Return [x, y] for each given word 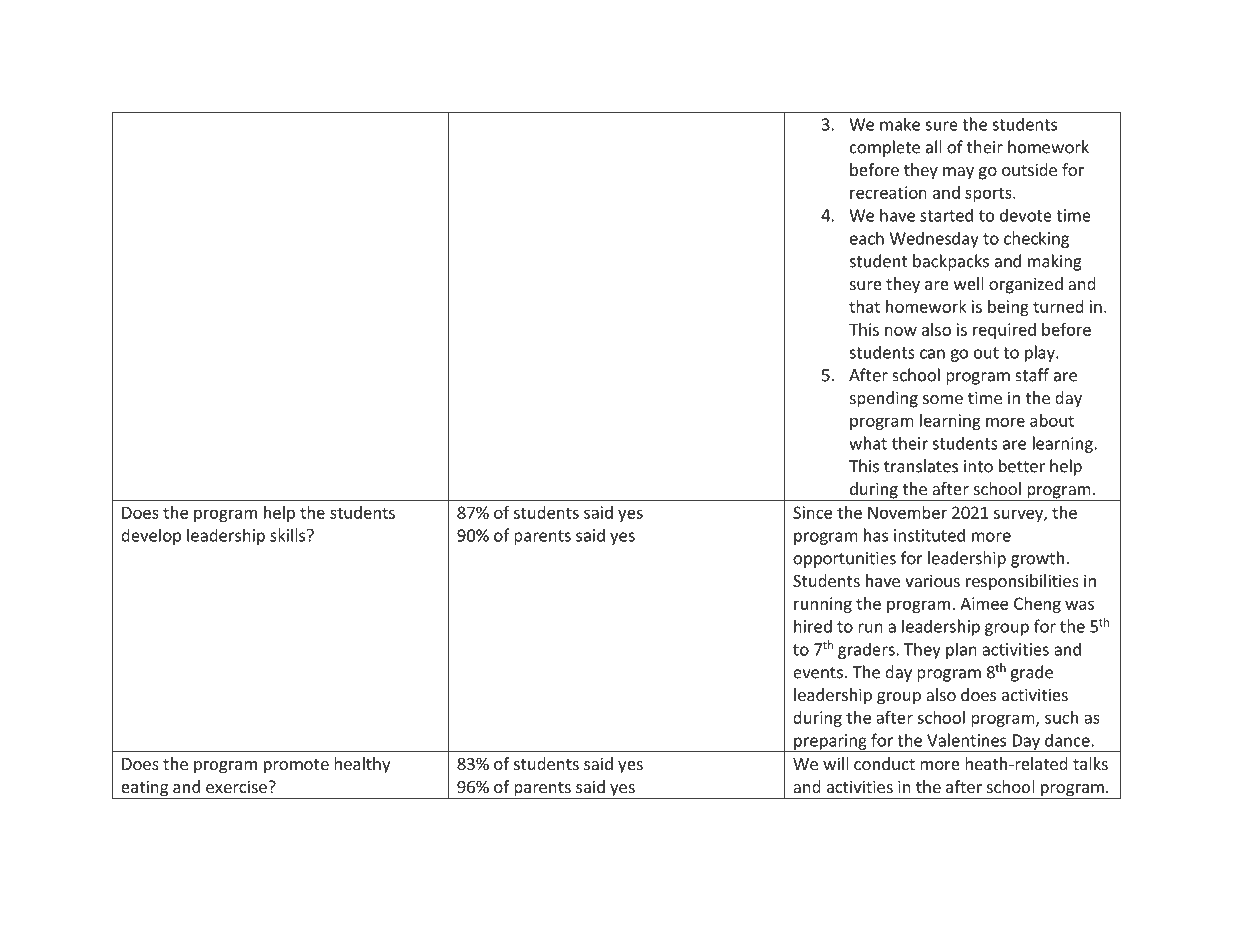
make [900, 124]
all [934, 147]
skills [289, 535]
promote [296, 766]
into [978, 466]
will [836, 763]
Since [812, 512]
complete [885, 148]
